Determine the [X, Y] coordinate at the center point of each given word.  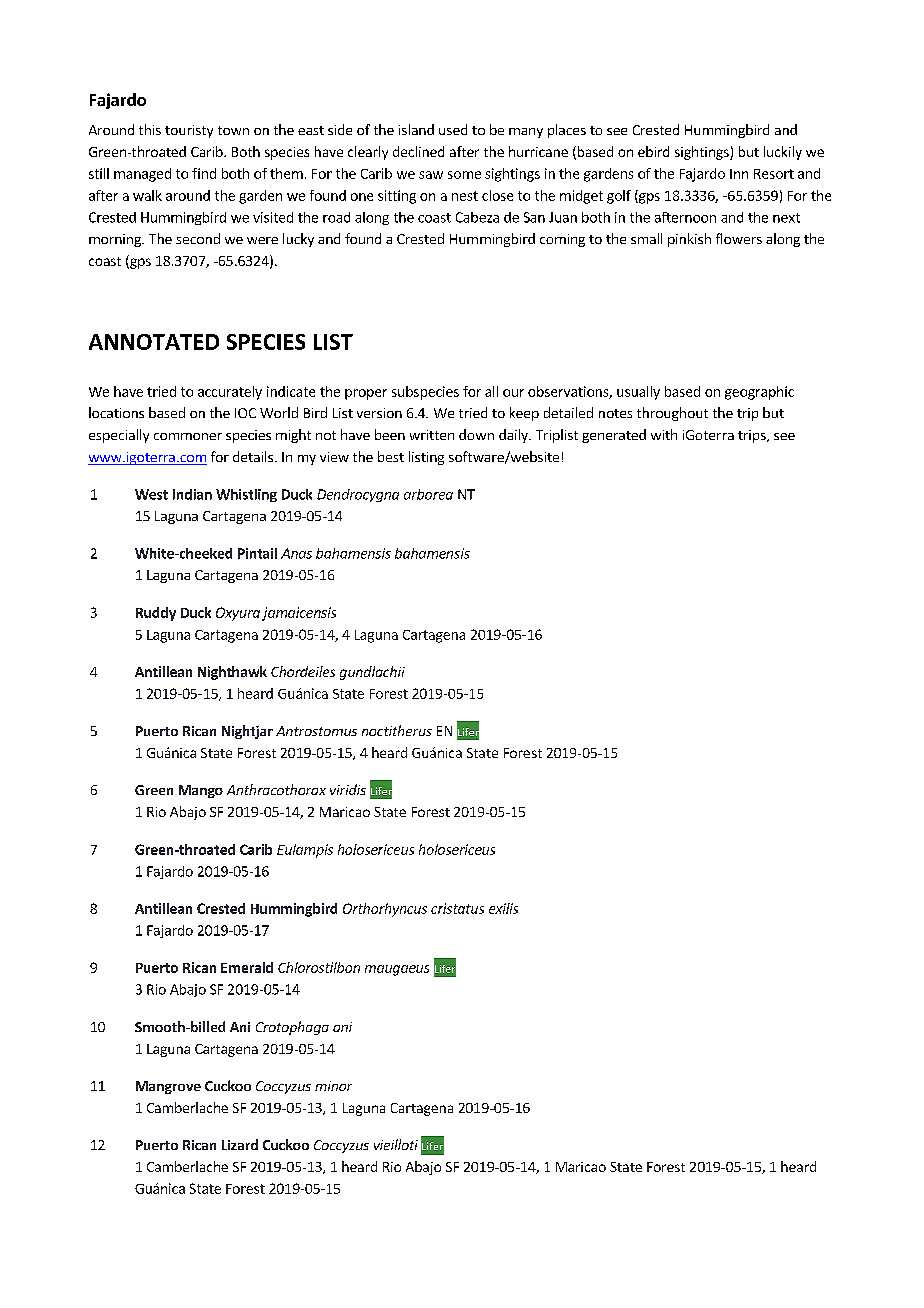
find [204, 173]
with [664, 434]
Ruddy [156, 614]
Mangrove [168, 1087]
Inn [739, 174]
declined [418, 151]
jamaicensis [299, 614]
